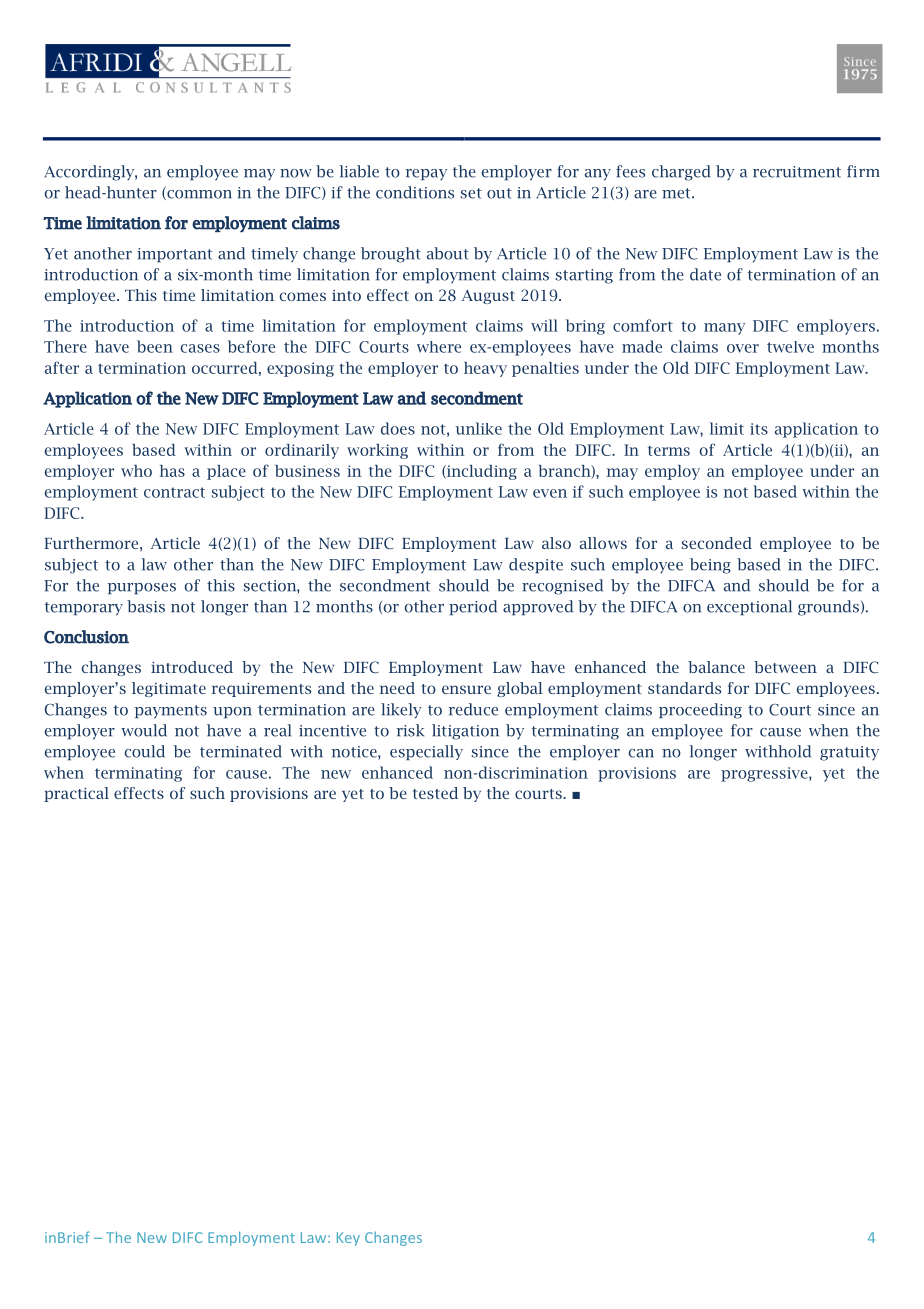 This image has width=924, height=1309. Describe the element at coordinates (435, 793) in the image. I see `tested` at that location.
